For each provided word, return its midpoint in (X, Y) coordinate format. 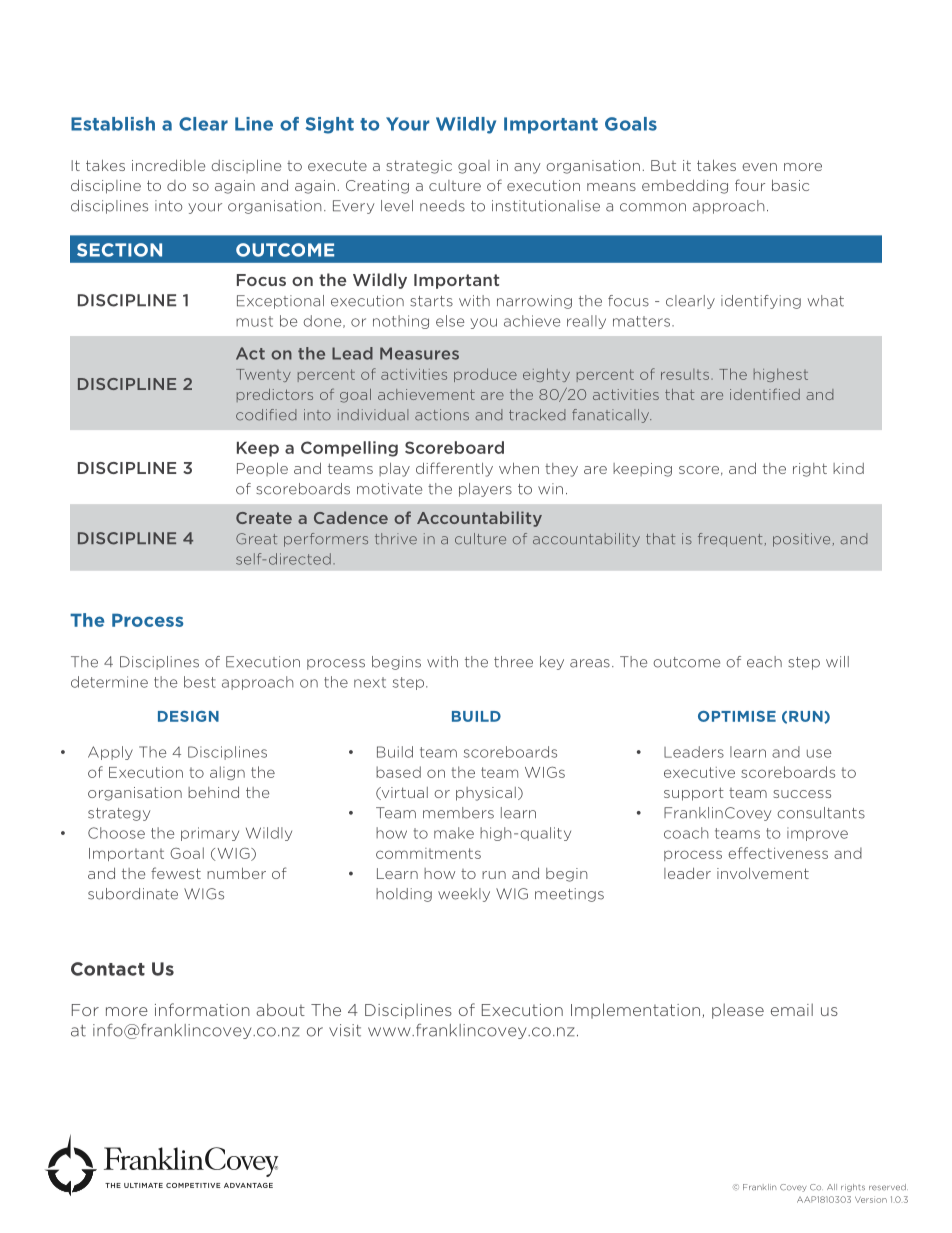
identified (765, 394)
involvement (763, 873)
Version (871, 1199)
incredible (168, 165)
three (513, 662)
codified (266, 415)
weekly (464, 895)
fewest (176, 873)
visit (345, 1030)
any (527, 168)
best (200, 682)
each (764, 662)
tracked (537, 415)
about (280, 1009)
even (759, 167)
